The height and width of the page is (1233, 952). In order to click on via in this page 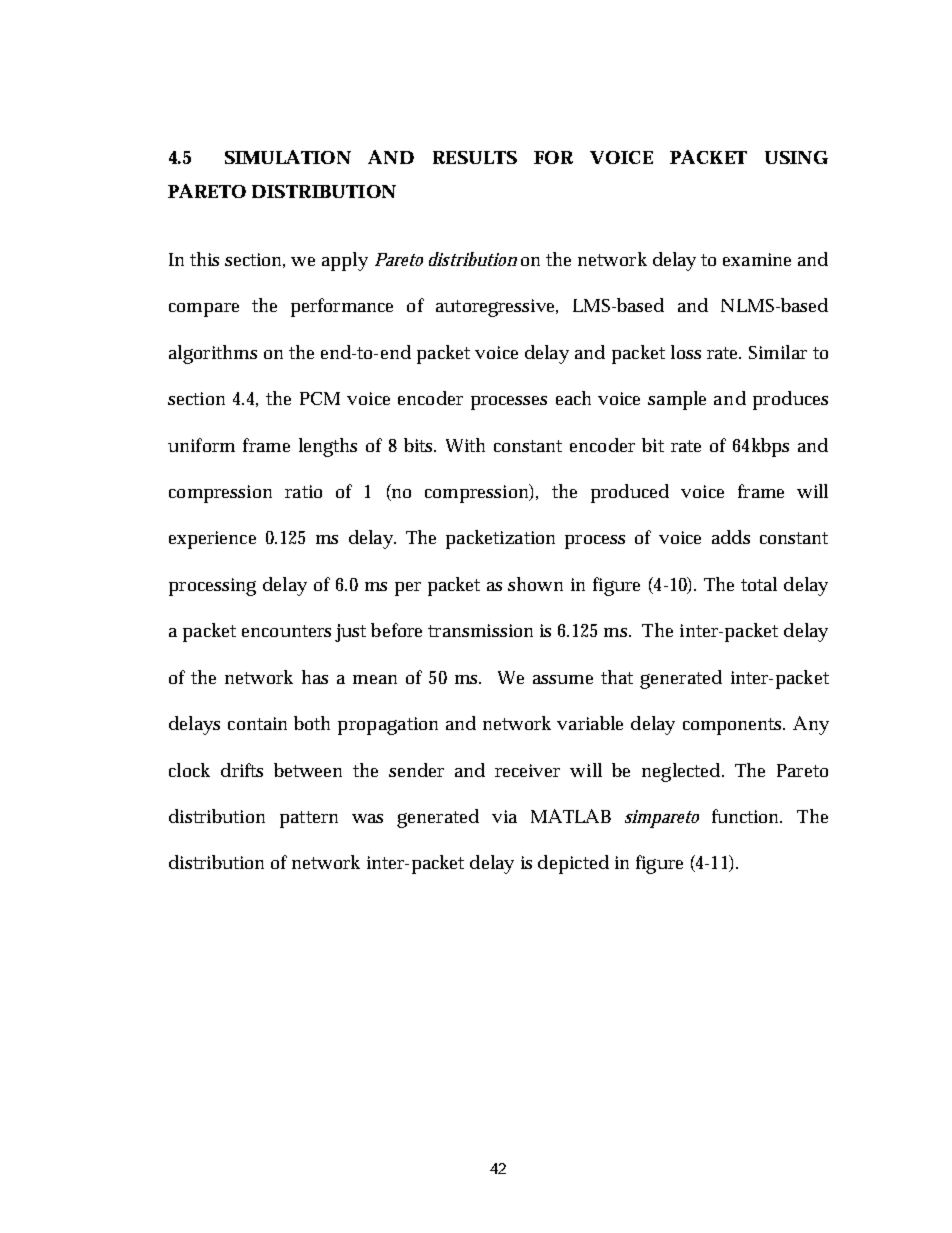, I will do `click(504, 816)`.
